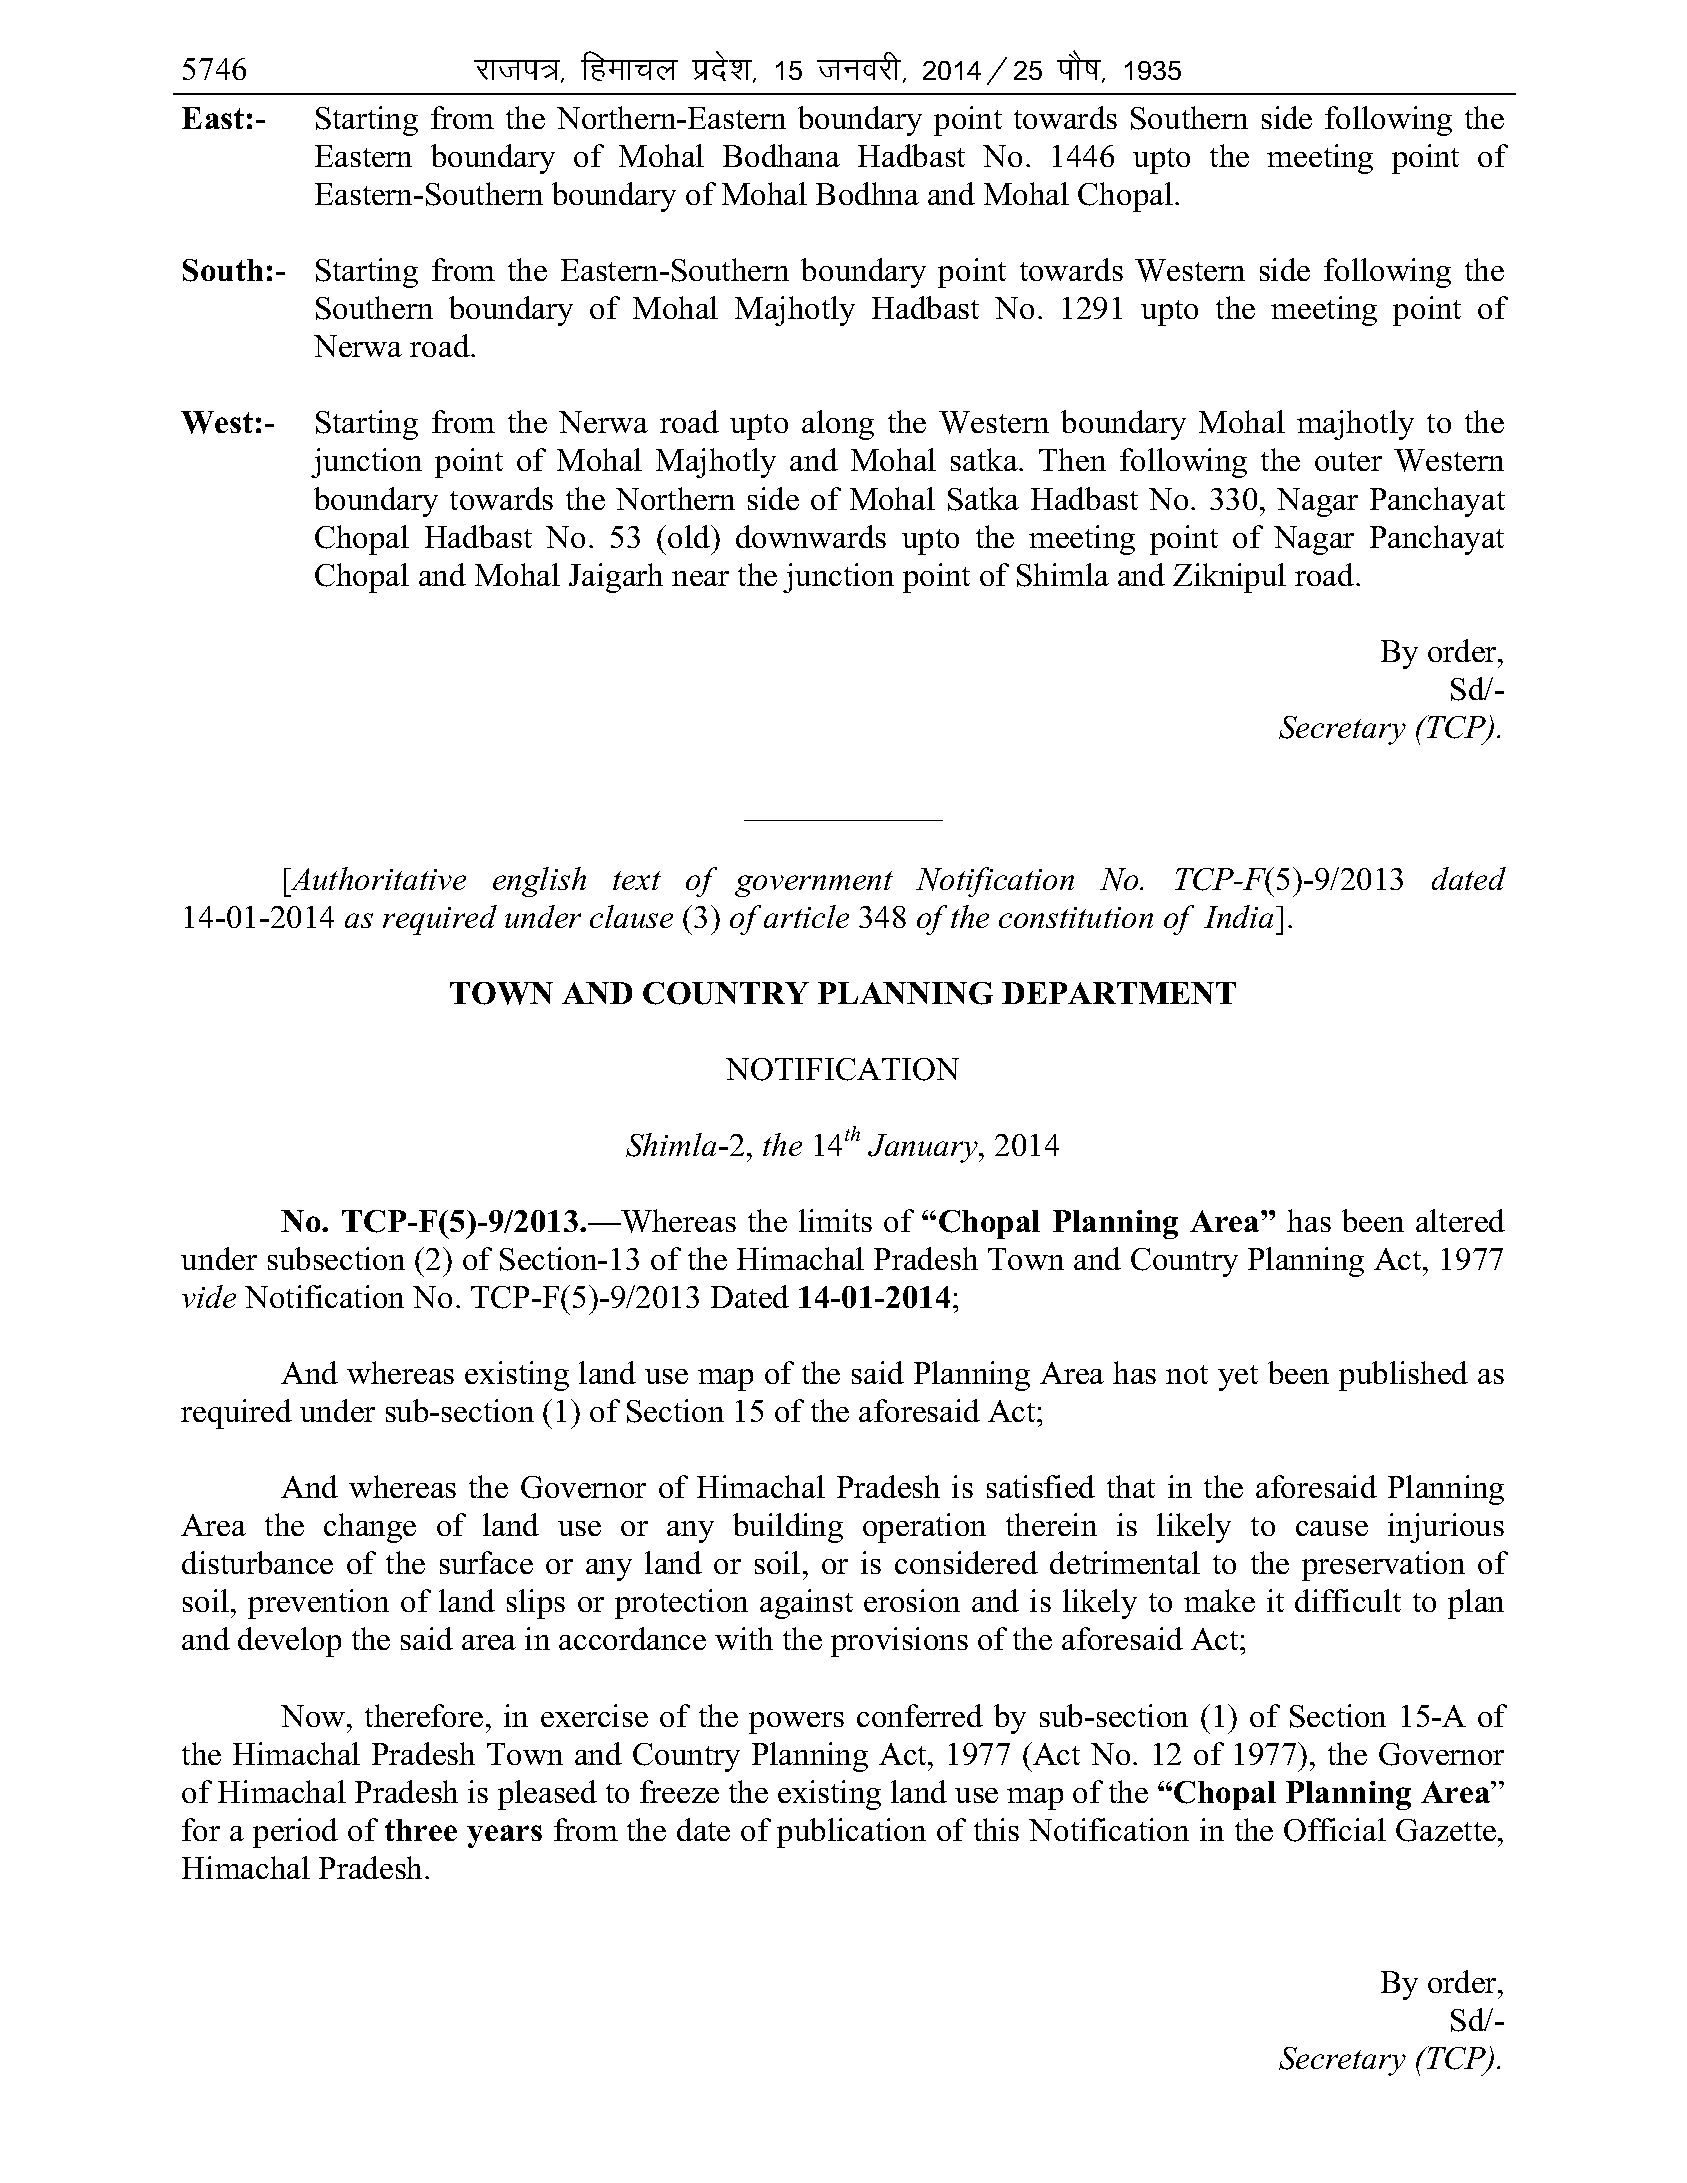 The height and width of the screenshot is (2183, 1687). What do you see at coordinates (421, 1830) in the screenshot?
I see `three` at bounding box center [421, 1830].
